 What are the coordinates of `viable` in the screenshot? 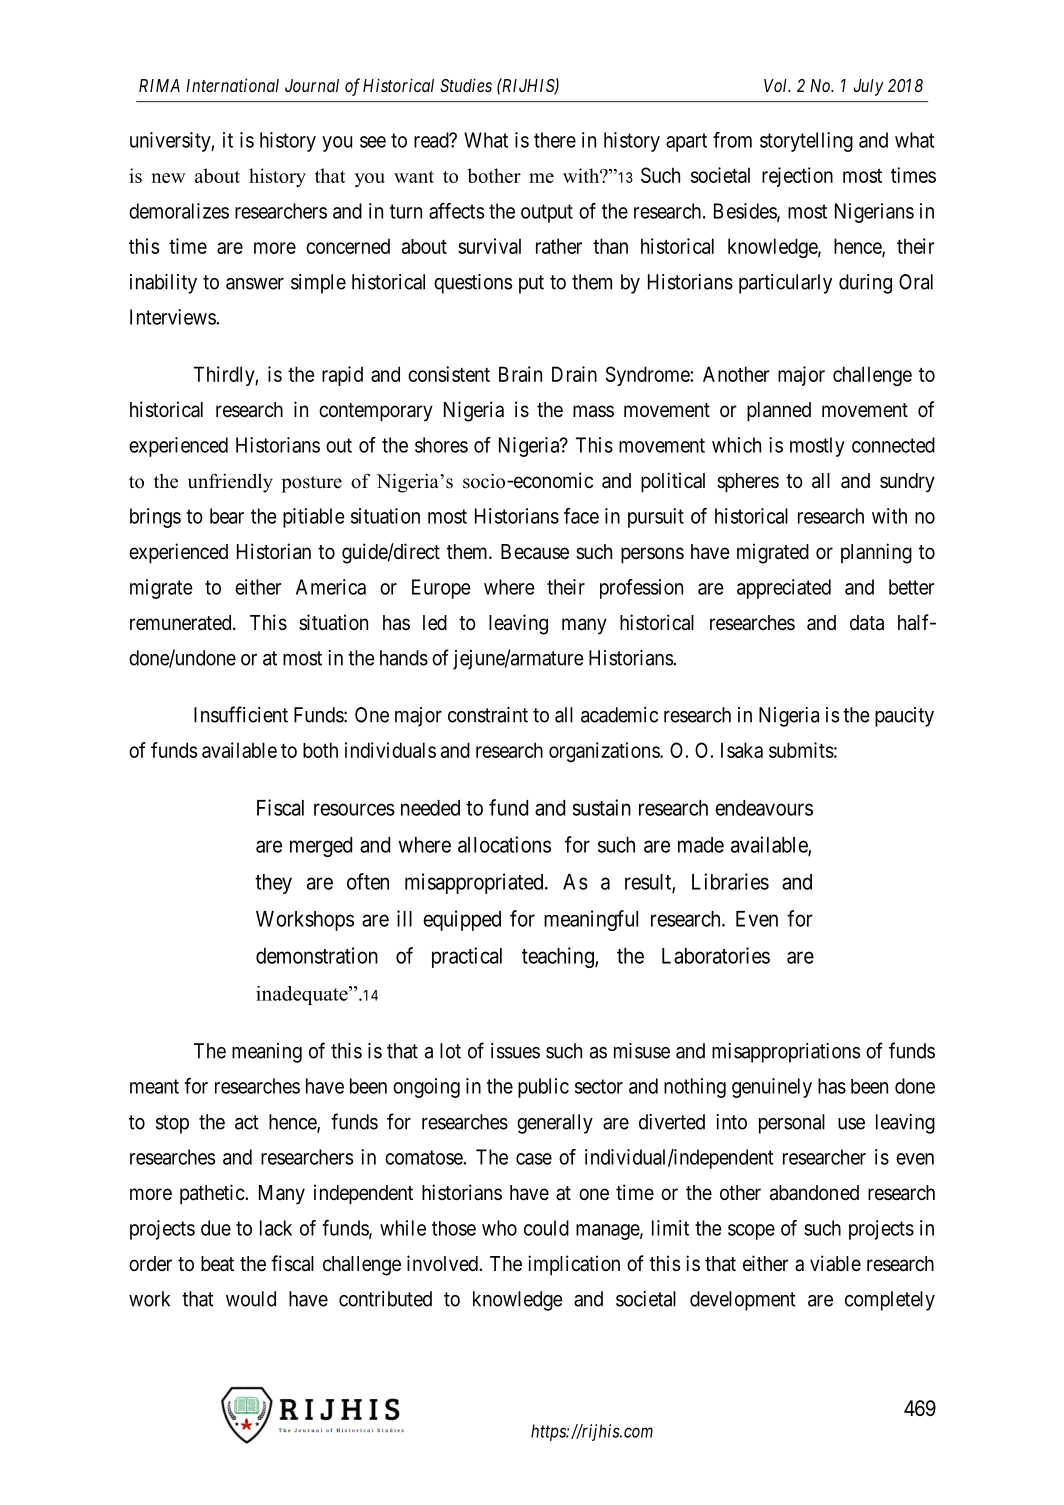 It's located at (835, 1263).
